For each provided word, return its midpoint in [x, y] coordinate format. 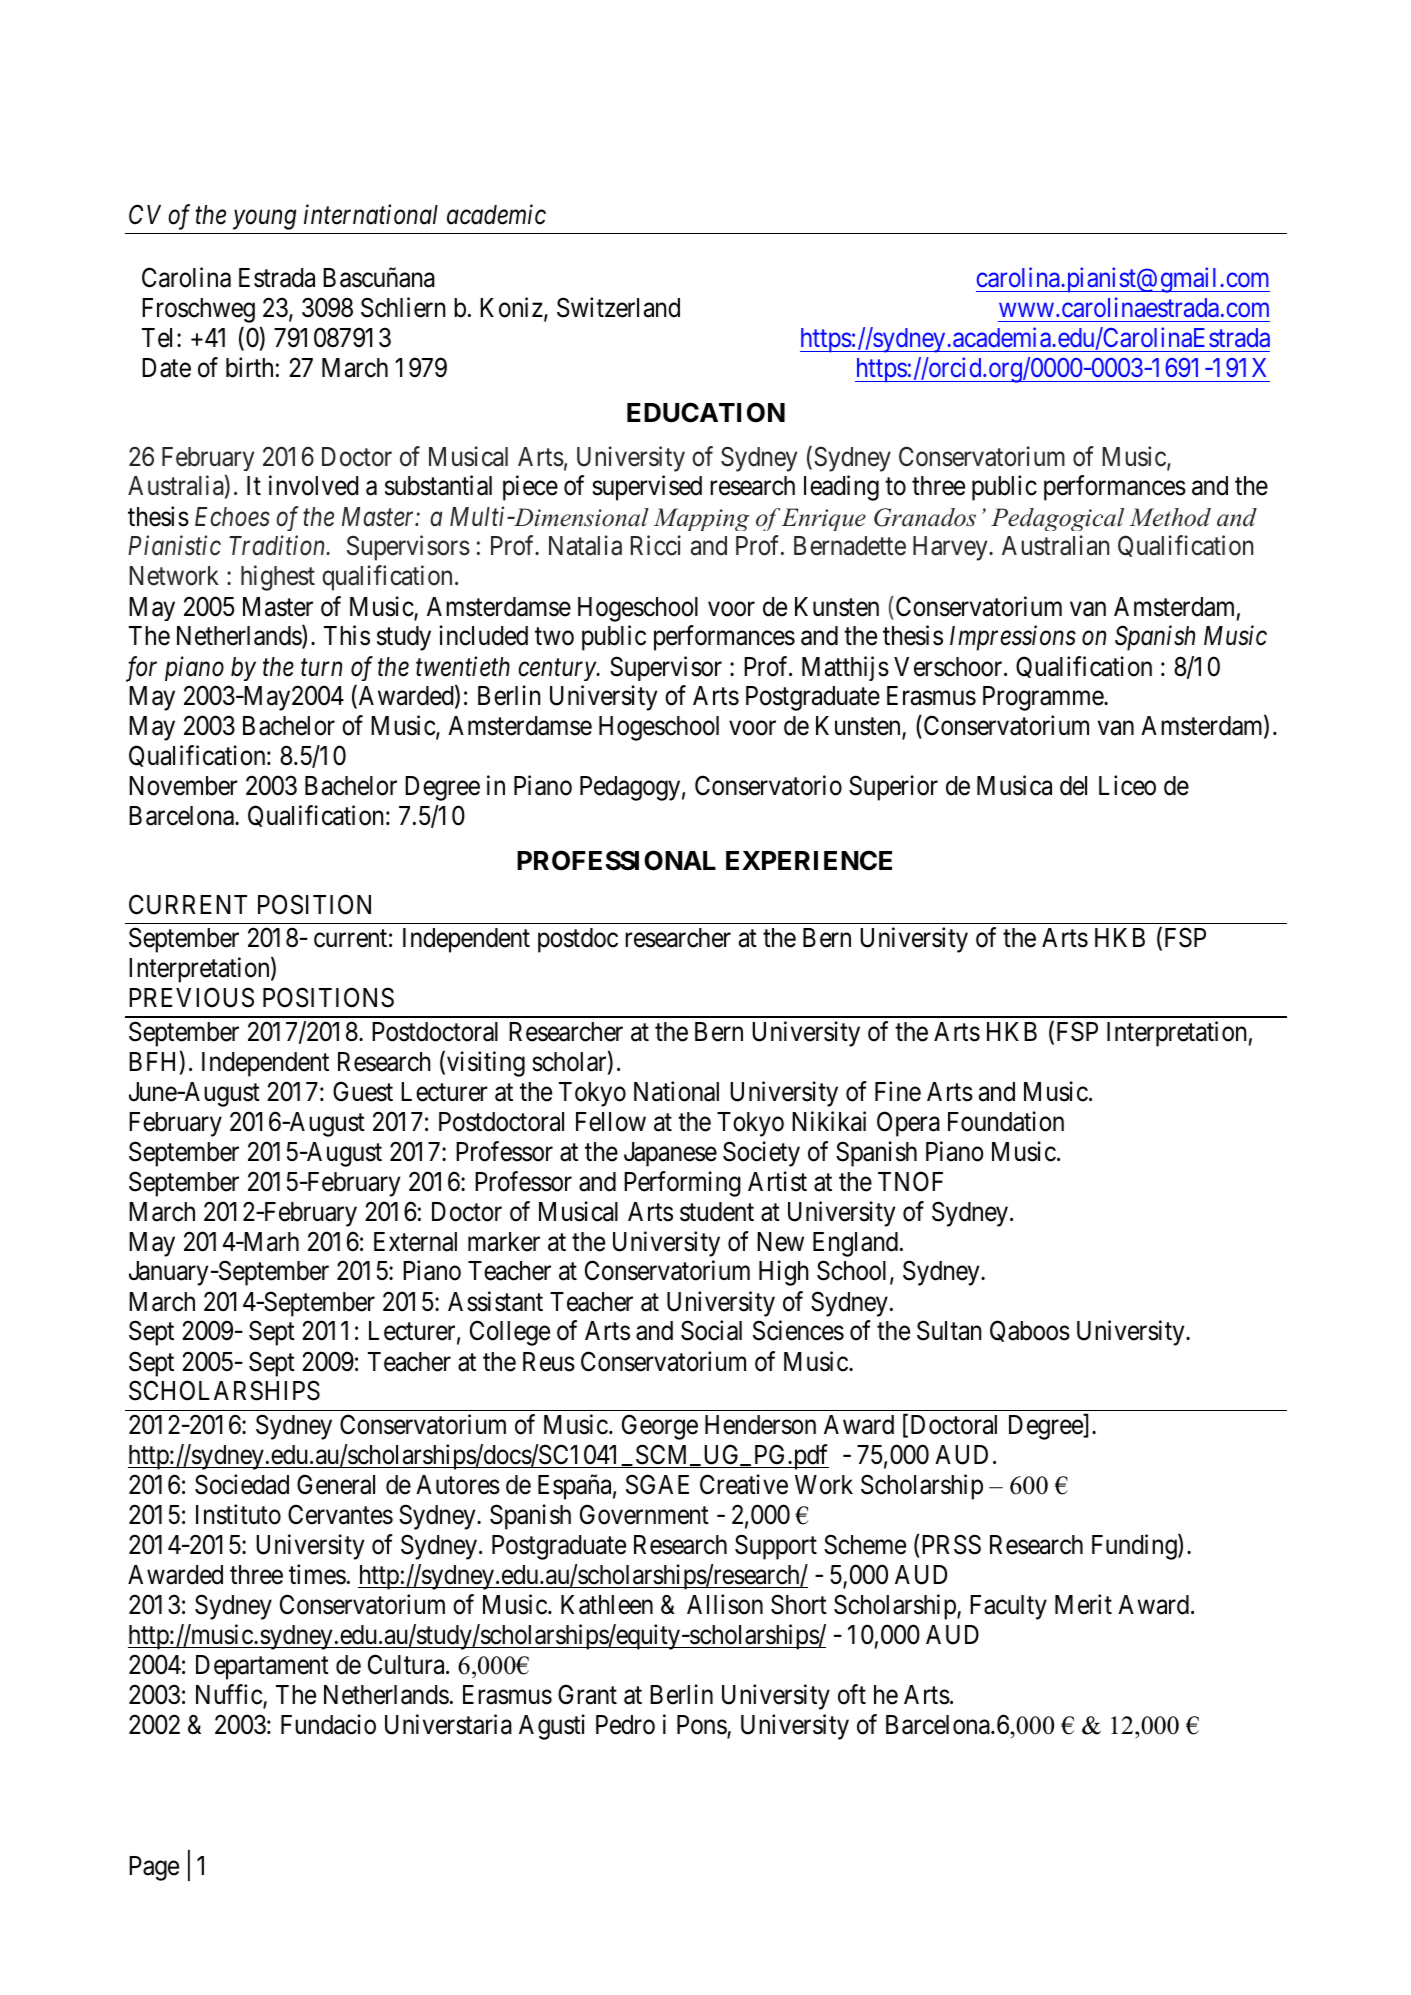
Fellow [611, 1122]
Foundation [1006, 1121]
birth [249, 367]
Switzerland [618, 307]
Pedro [625, 1725]
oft [852, 1694]
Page [154, 1868]
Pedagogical [1057, 519]
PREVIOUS [191, 997]
